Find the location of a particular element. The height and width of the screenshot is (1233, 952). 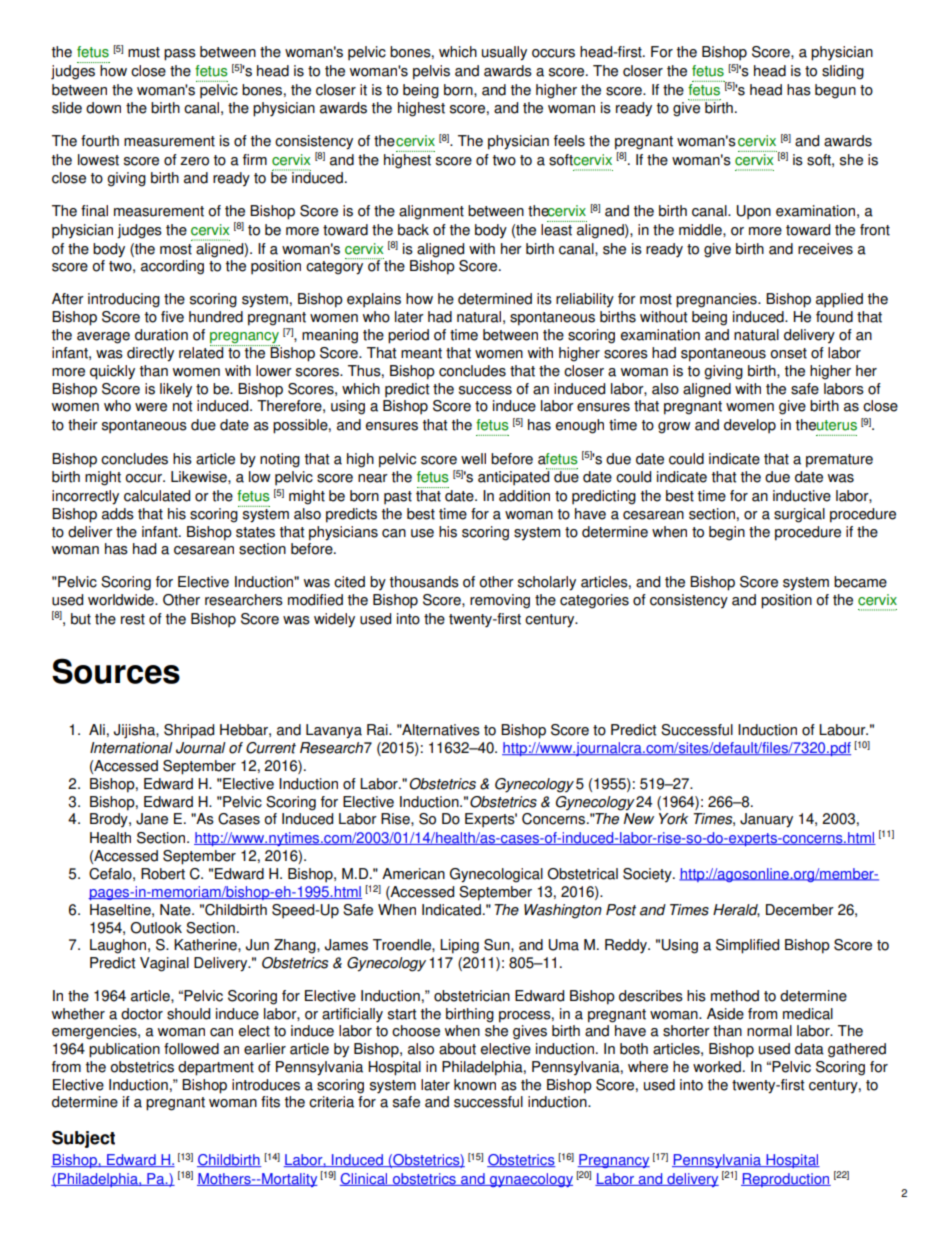

rest is located at coordinates (133, 619).
